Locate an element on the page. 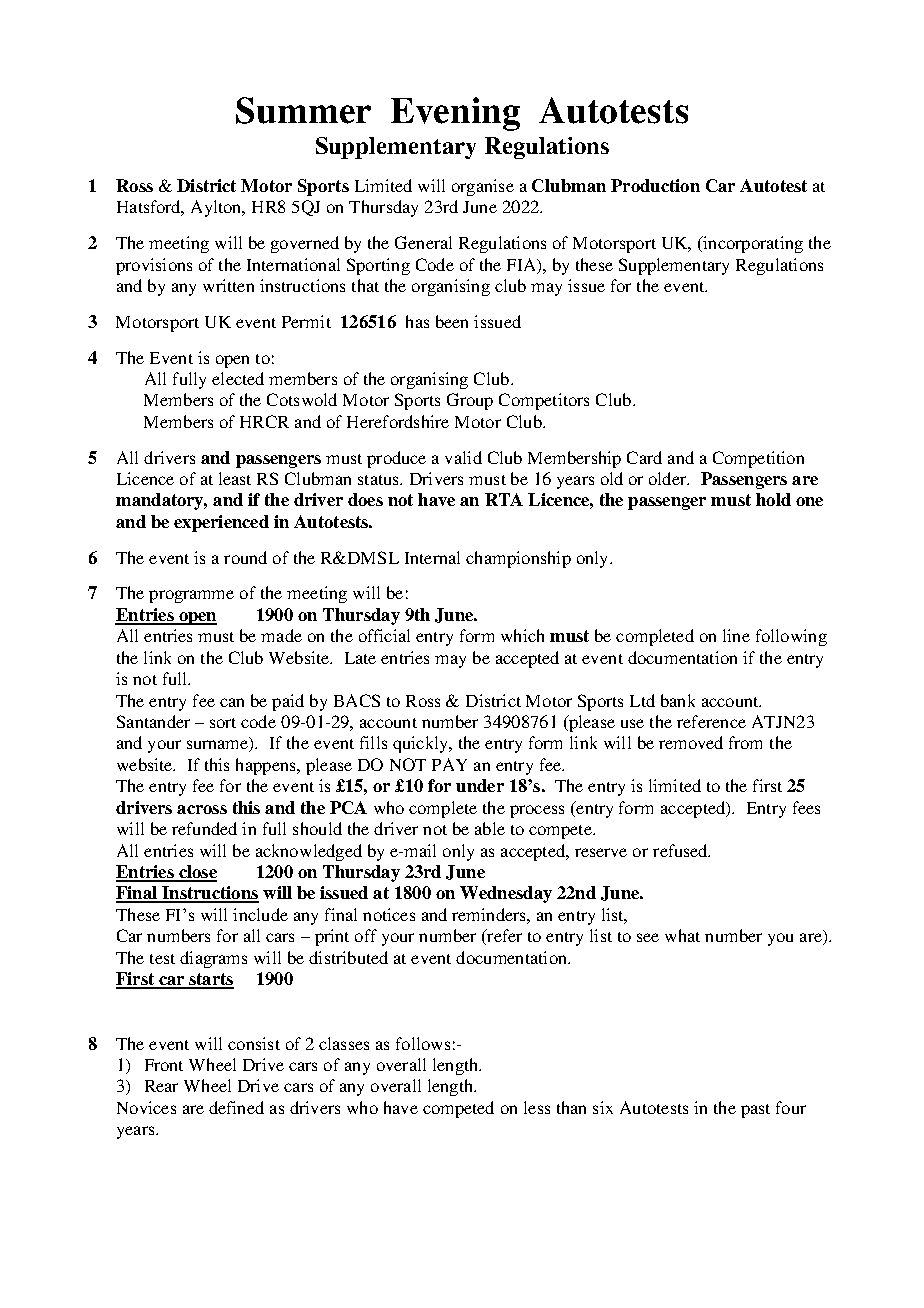  from is located at coordinates (745, 742).
